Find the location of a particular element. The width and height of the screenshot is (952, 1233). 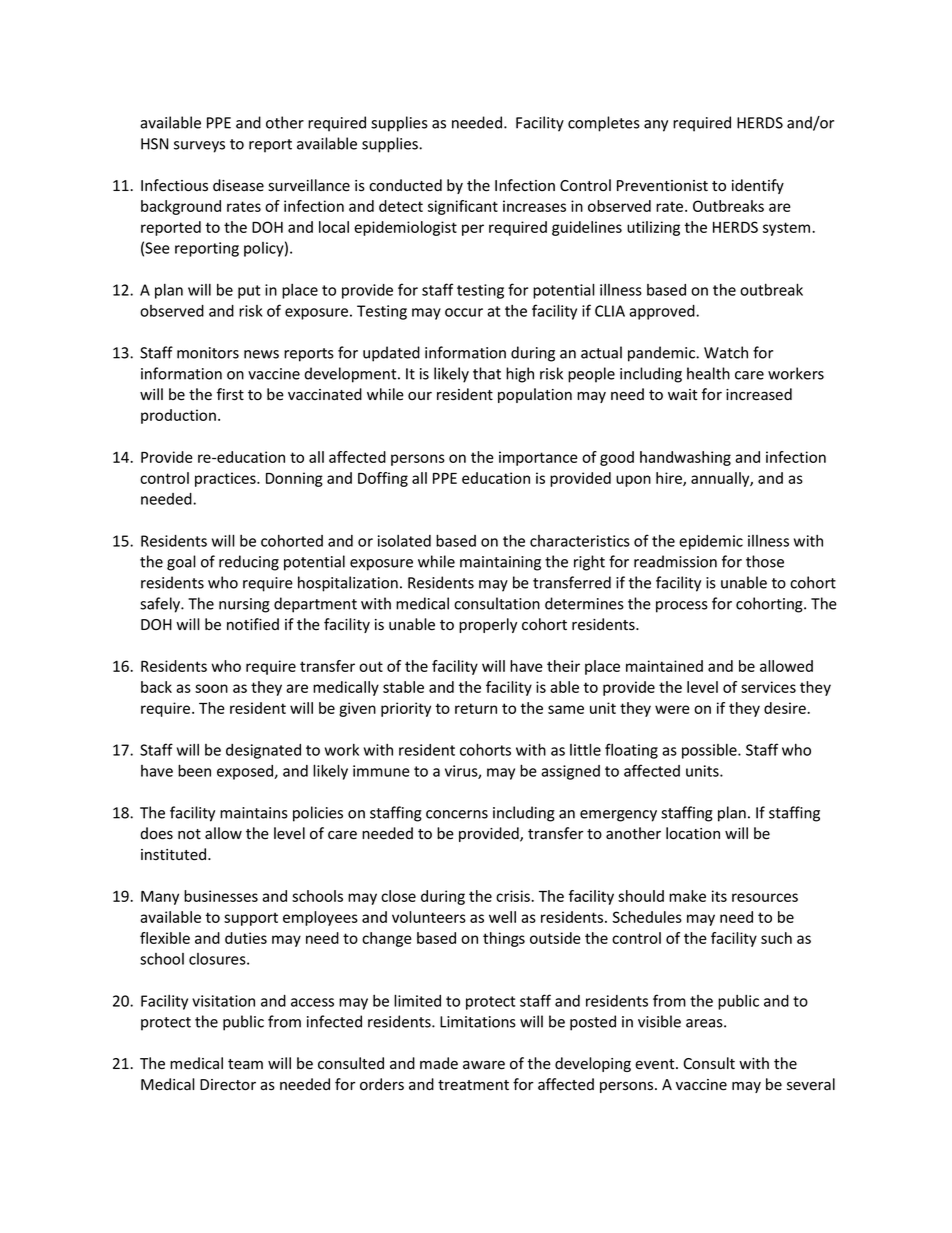

practices is located at coordinates (226, 479).
